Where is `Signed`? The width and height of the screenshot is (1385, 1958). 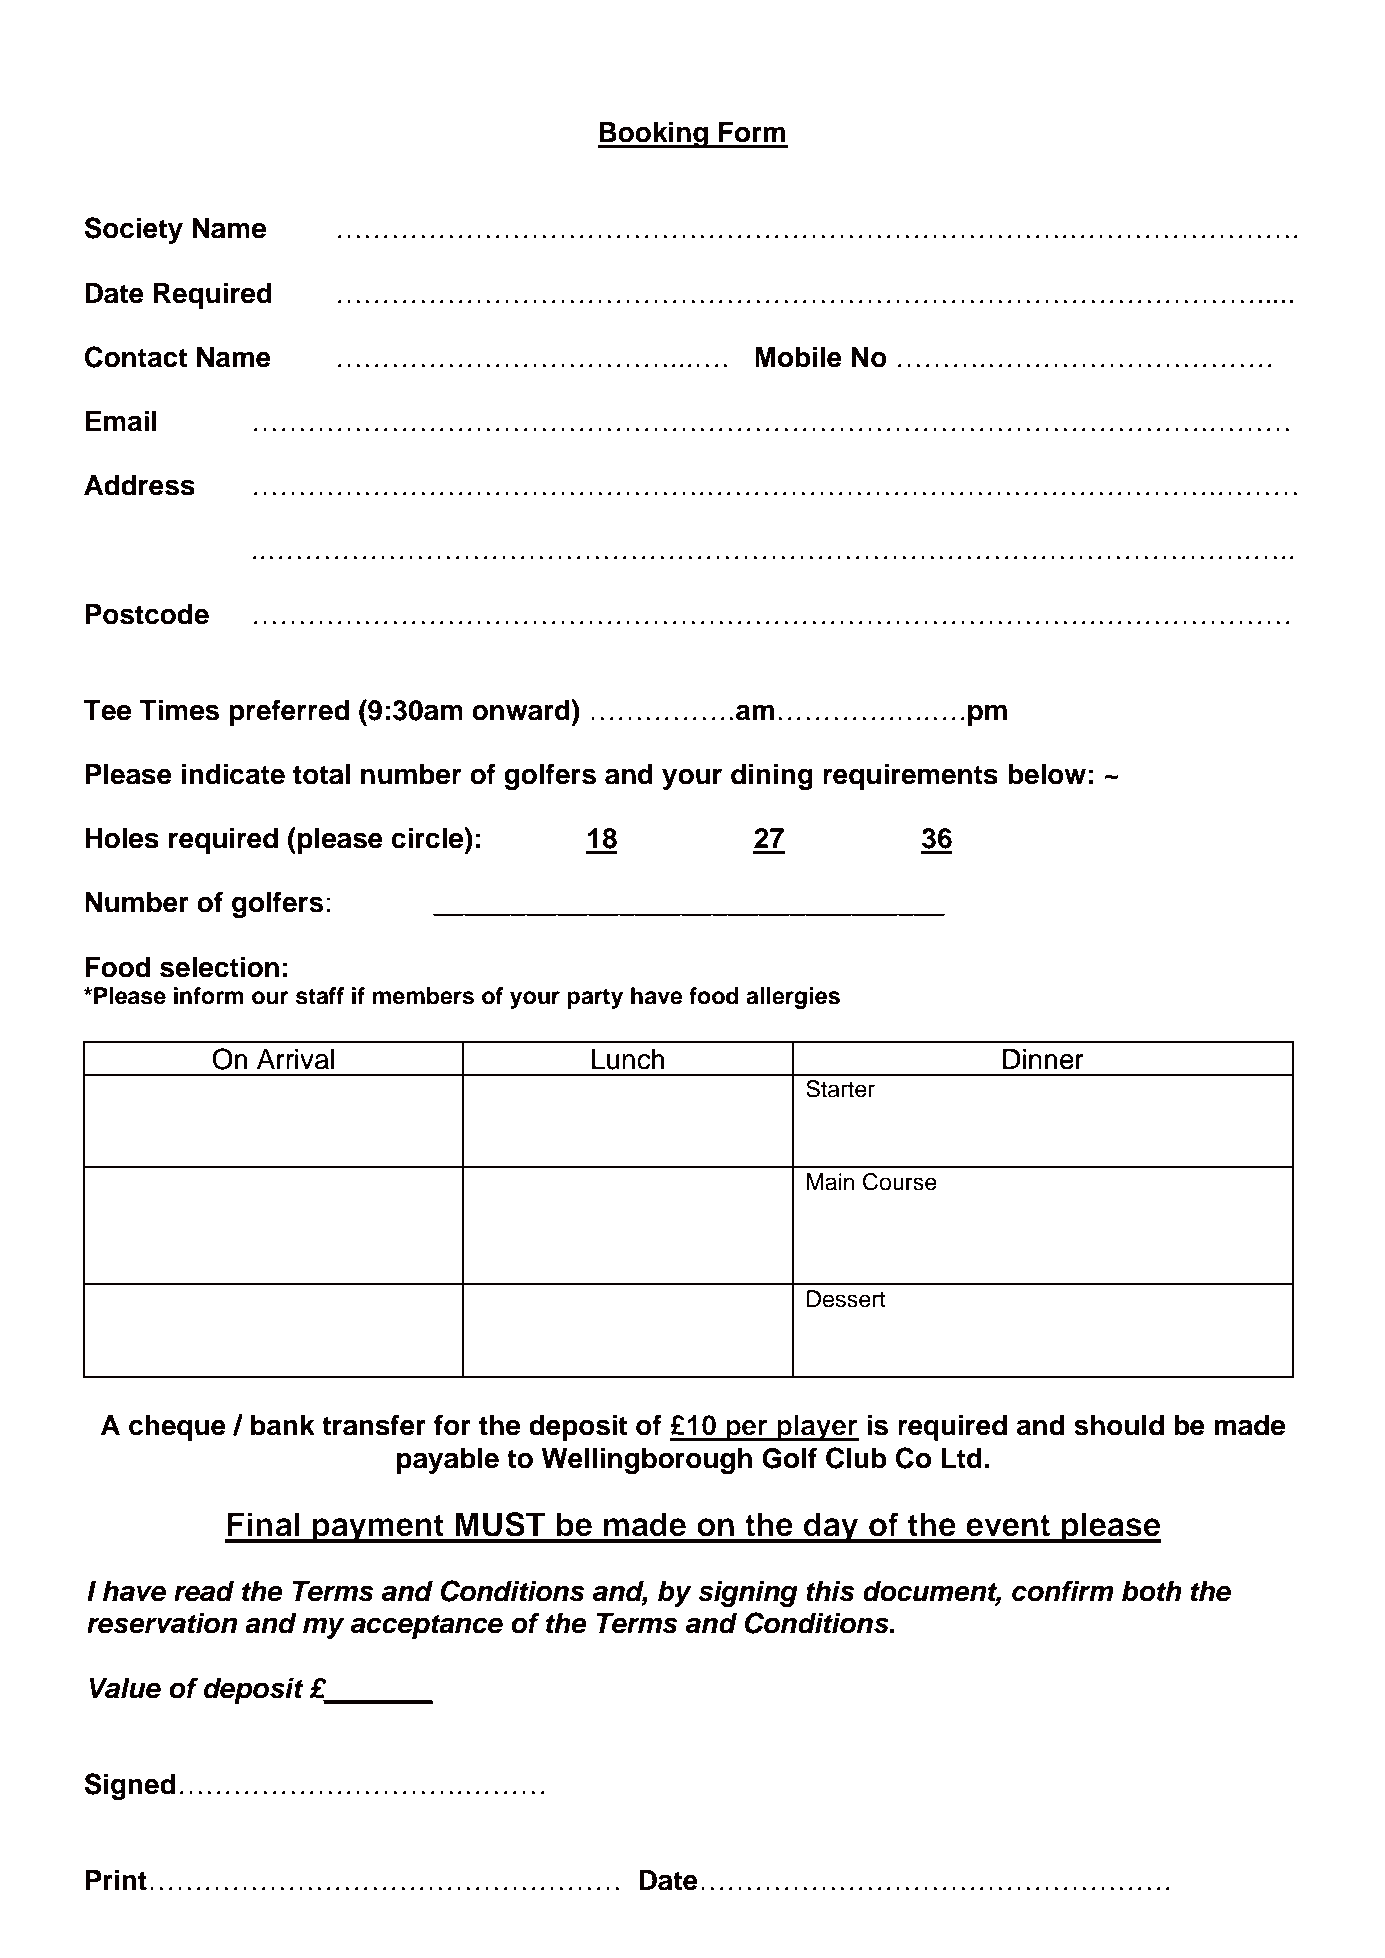
Signed is located at coordinates (129, 1786).
